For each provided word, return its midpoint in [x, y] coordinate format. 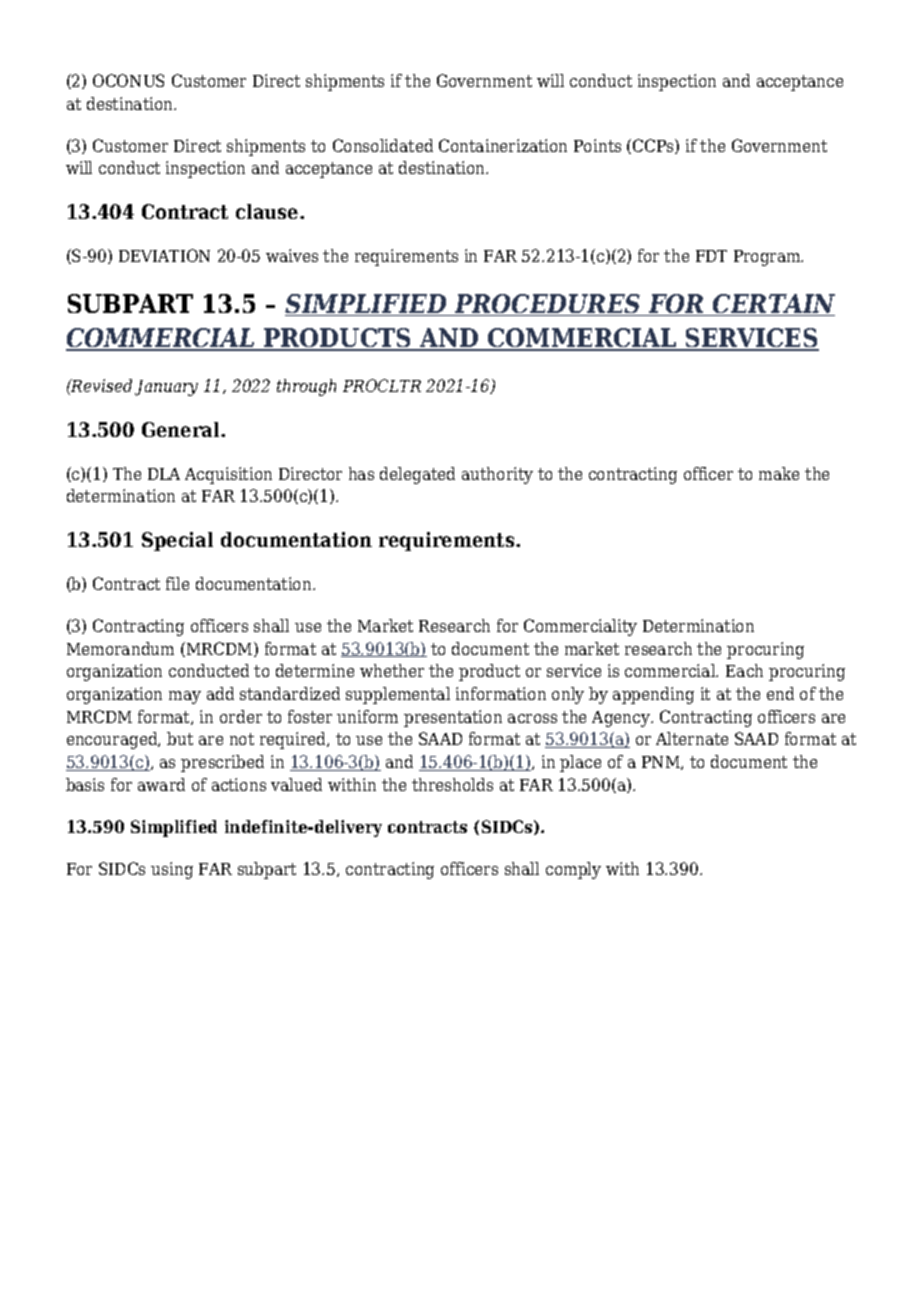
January [166, 388]
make [779, 473]
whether [392, 670]
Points [597, 145]
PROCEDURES [547, 305]
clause [268, 211]
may [185, 697]
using [172, 870]
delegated [417, 475]
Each [744, 670]
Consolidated [383, 145]
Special [177, 541]
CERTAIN [773, 305]
